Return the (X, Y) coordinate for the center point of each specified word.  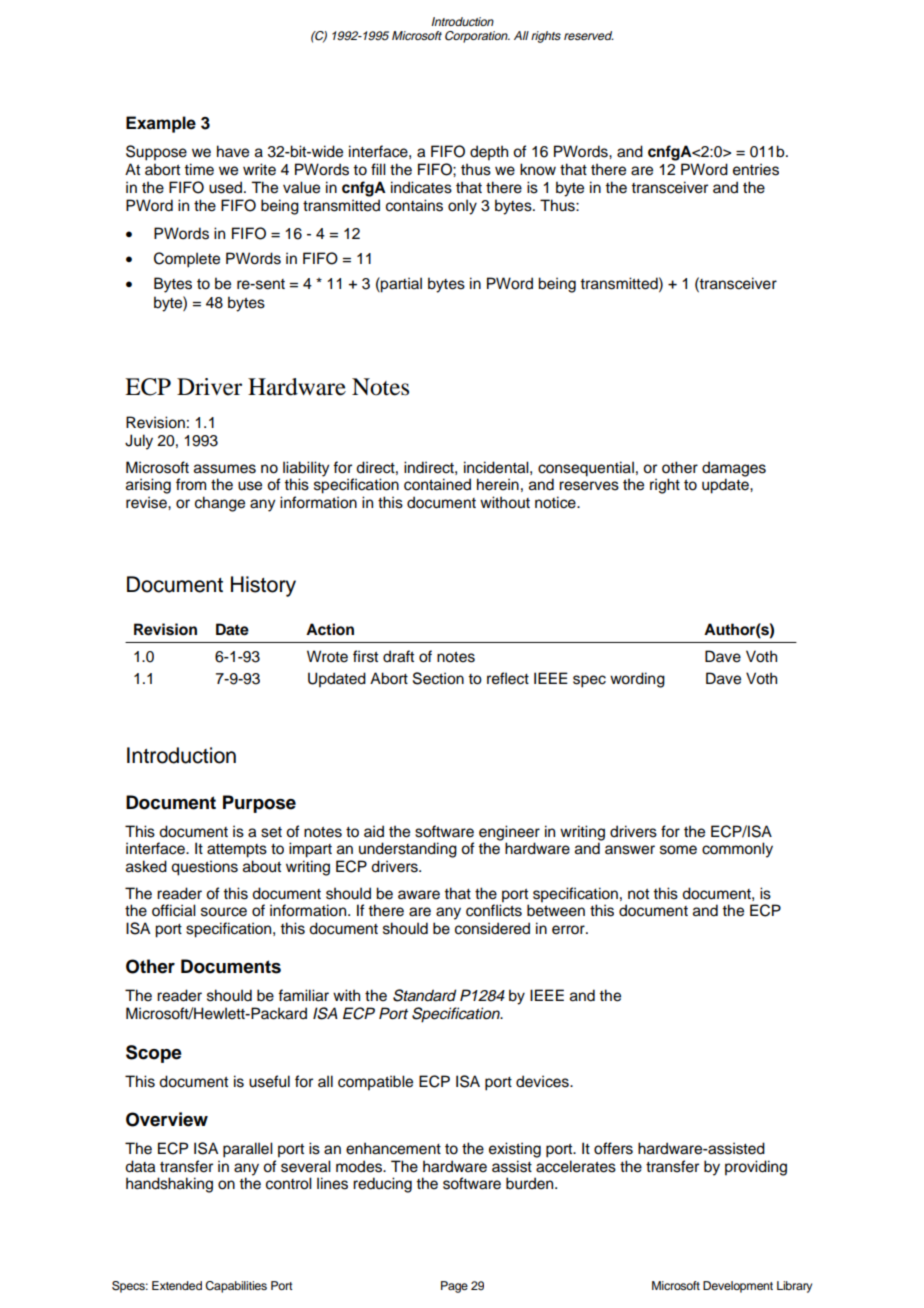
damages (734, 470)
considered (492, 928)
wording (637, 680)
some (678, 850)
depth (489, 153)
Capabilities (236, 1287)
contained (437, 484)
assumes (225, 469)
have (233, 151)
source (224, 912)
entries (756, 169)
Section (438, 678)
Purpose (259, 804)
